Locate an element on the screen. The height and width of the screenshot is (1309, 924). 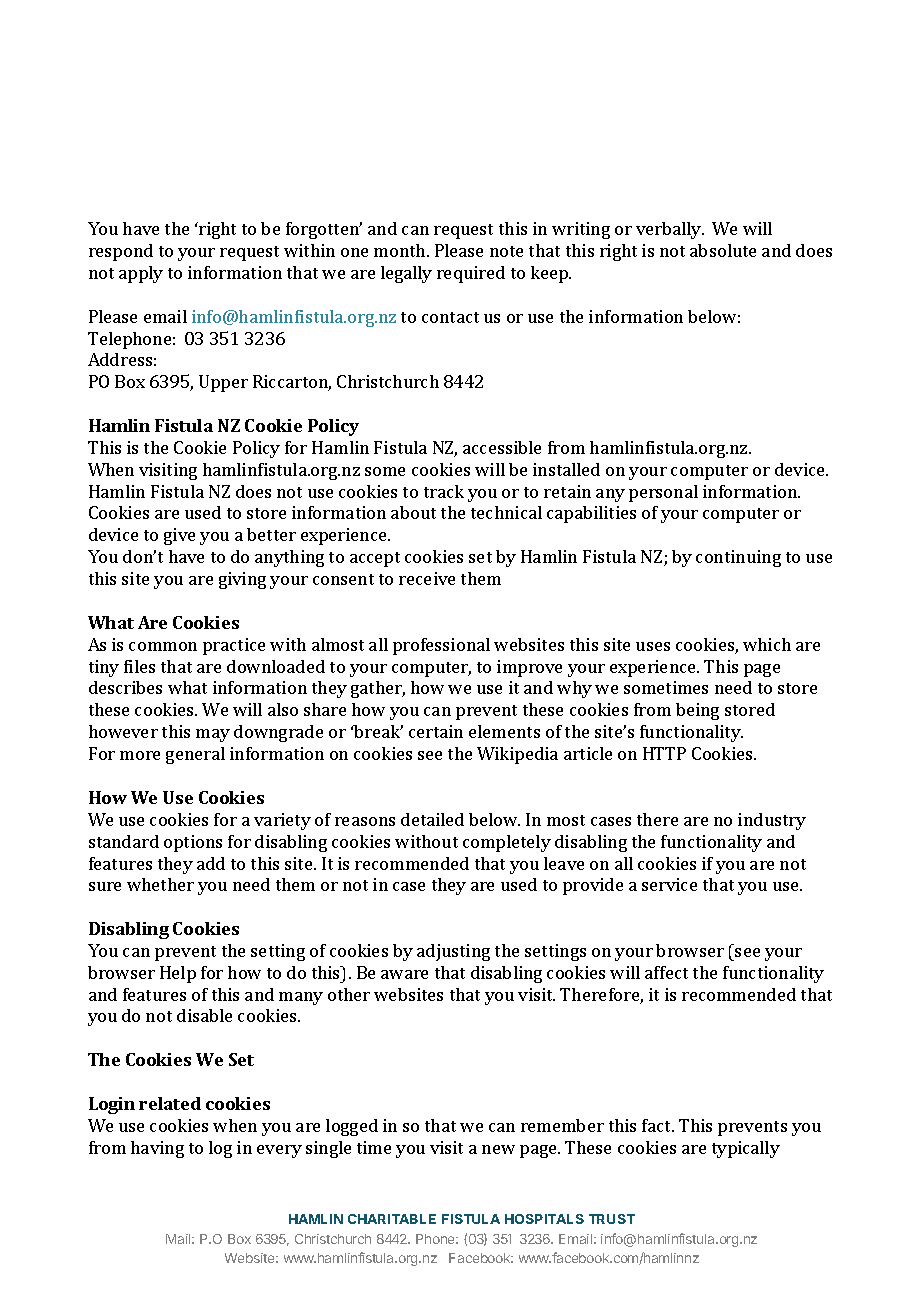
apply is located at coordinates (141, 274).
